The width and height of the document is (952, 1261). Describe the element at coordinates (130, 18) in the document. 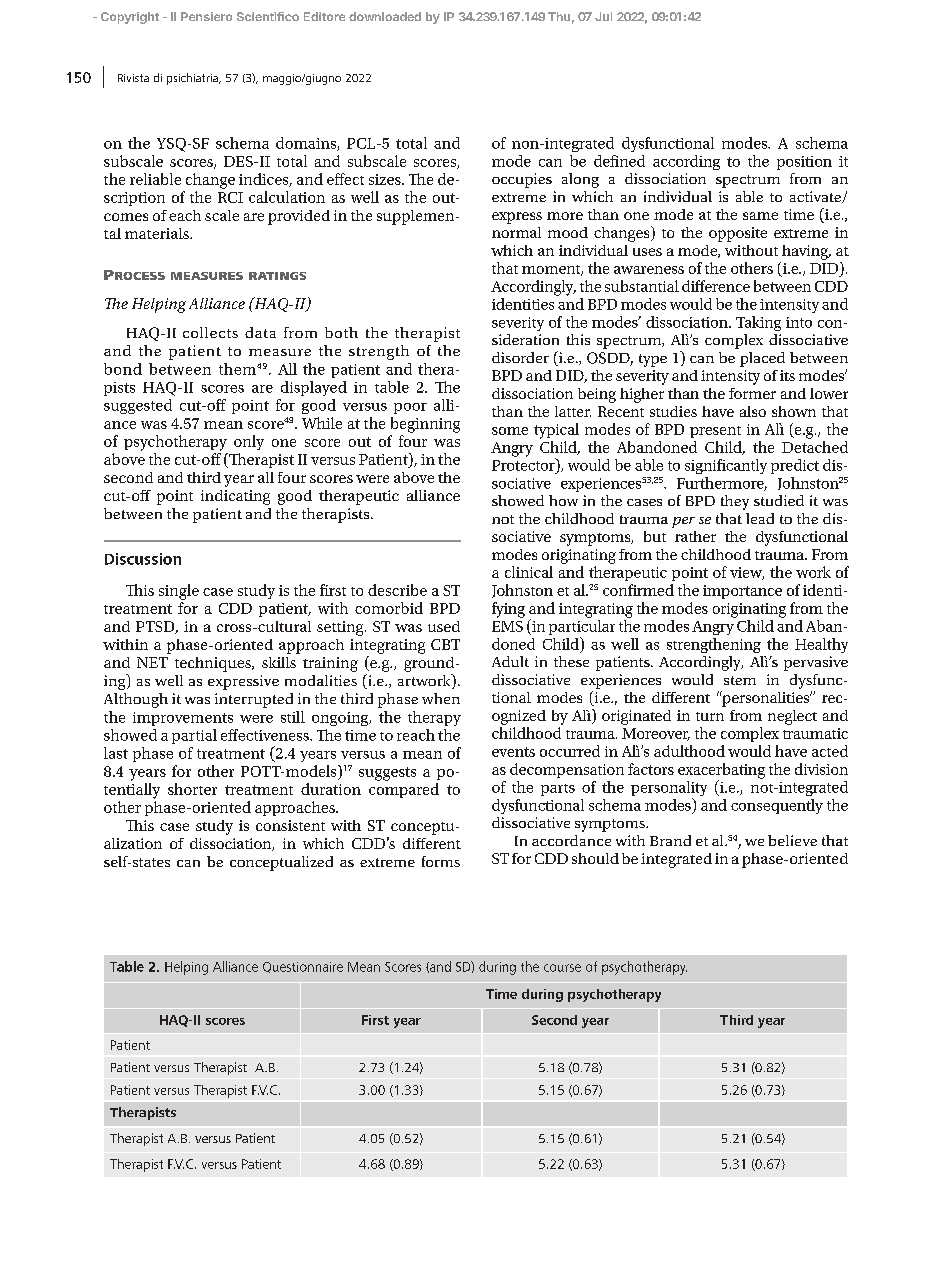

I see `Copyright` at that location.
